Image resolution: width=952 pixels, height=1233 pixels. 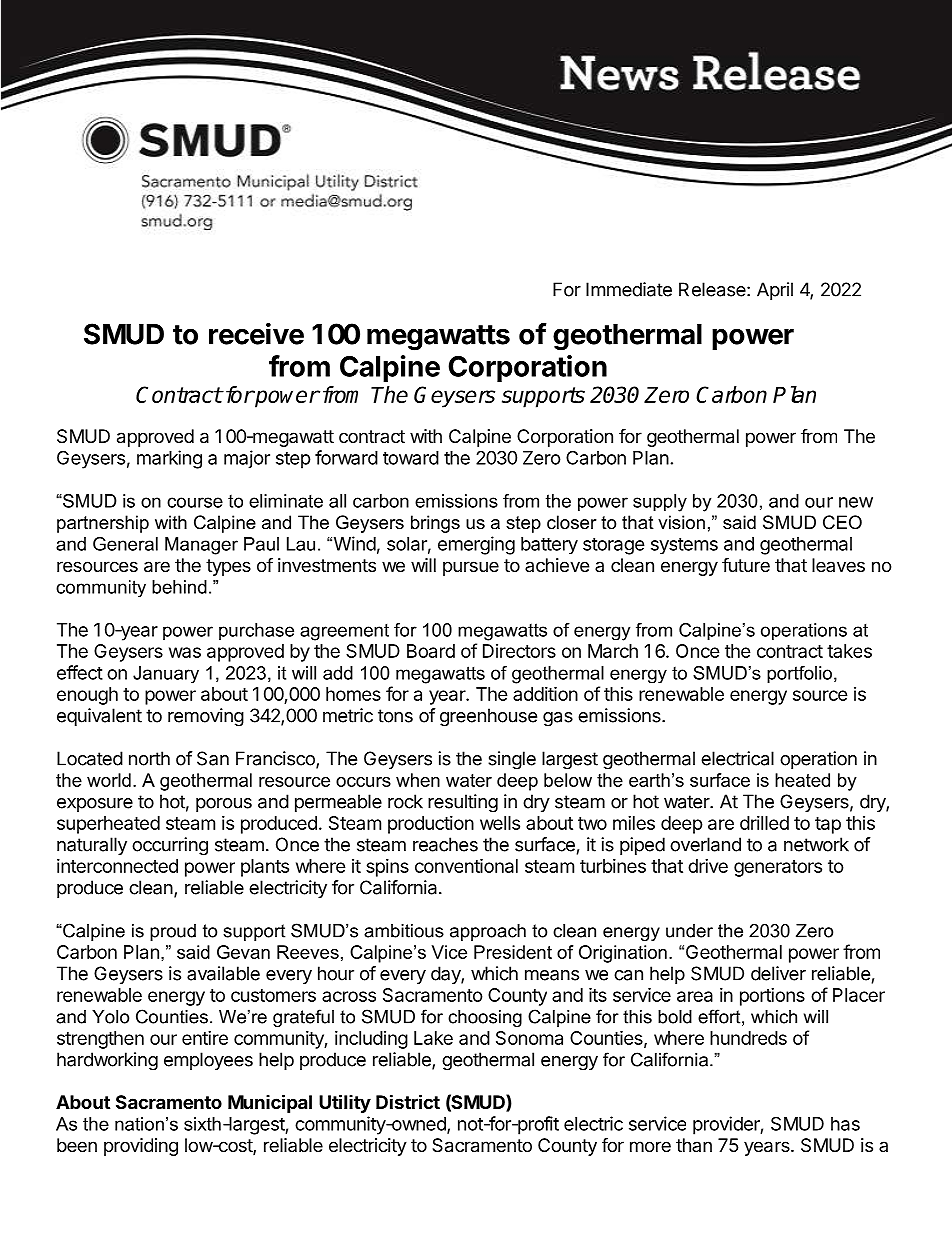 I want to click on than, so click(x=694, y=1145).
